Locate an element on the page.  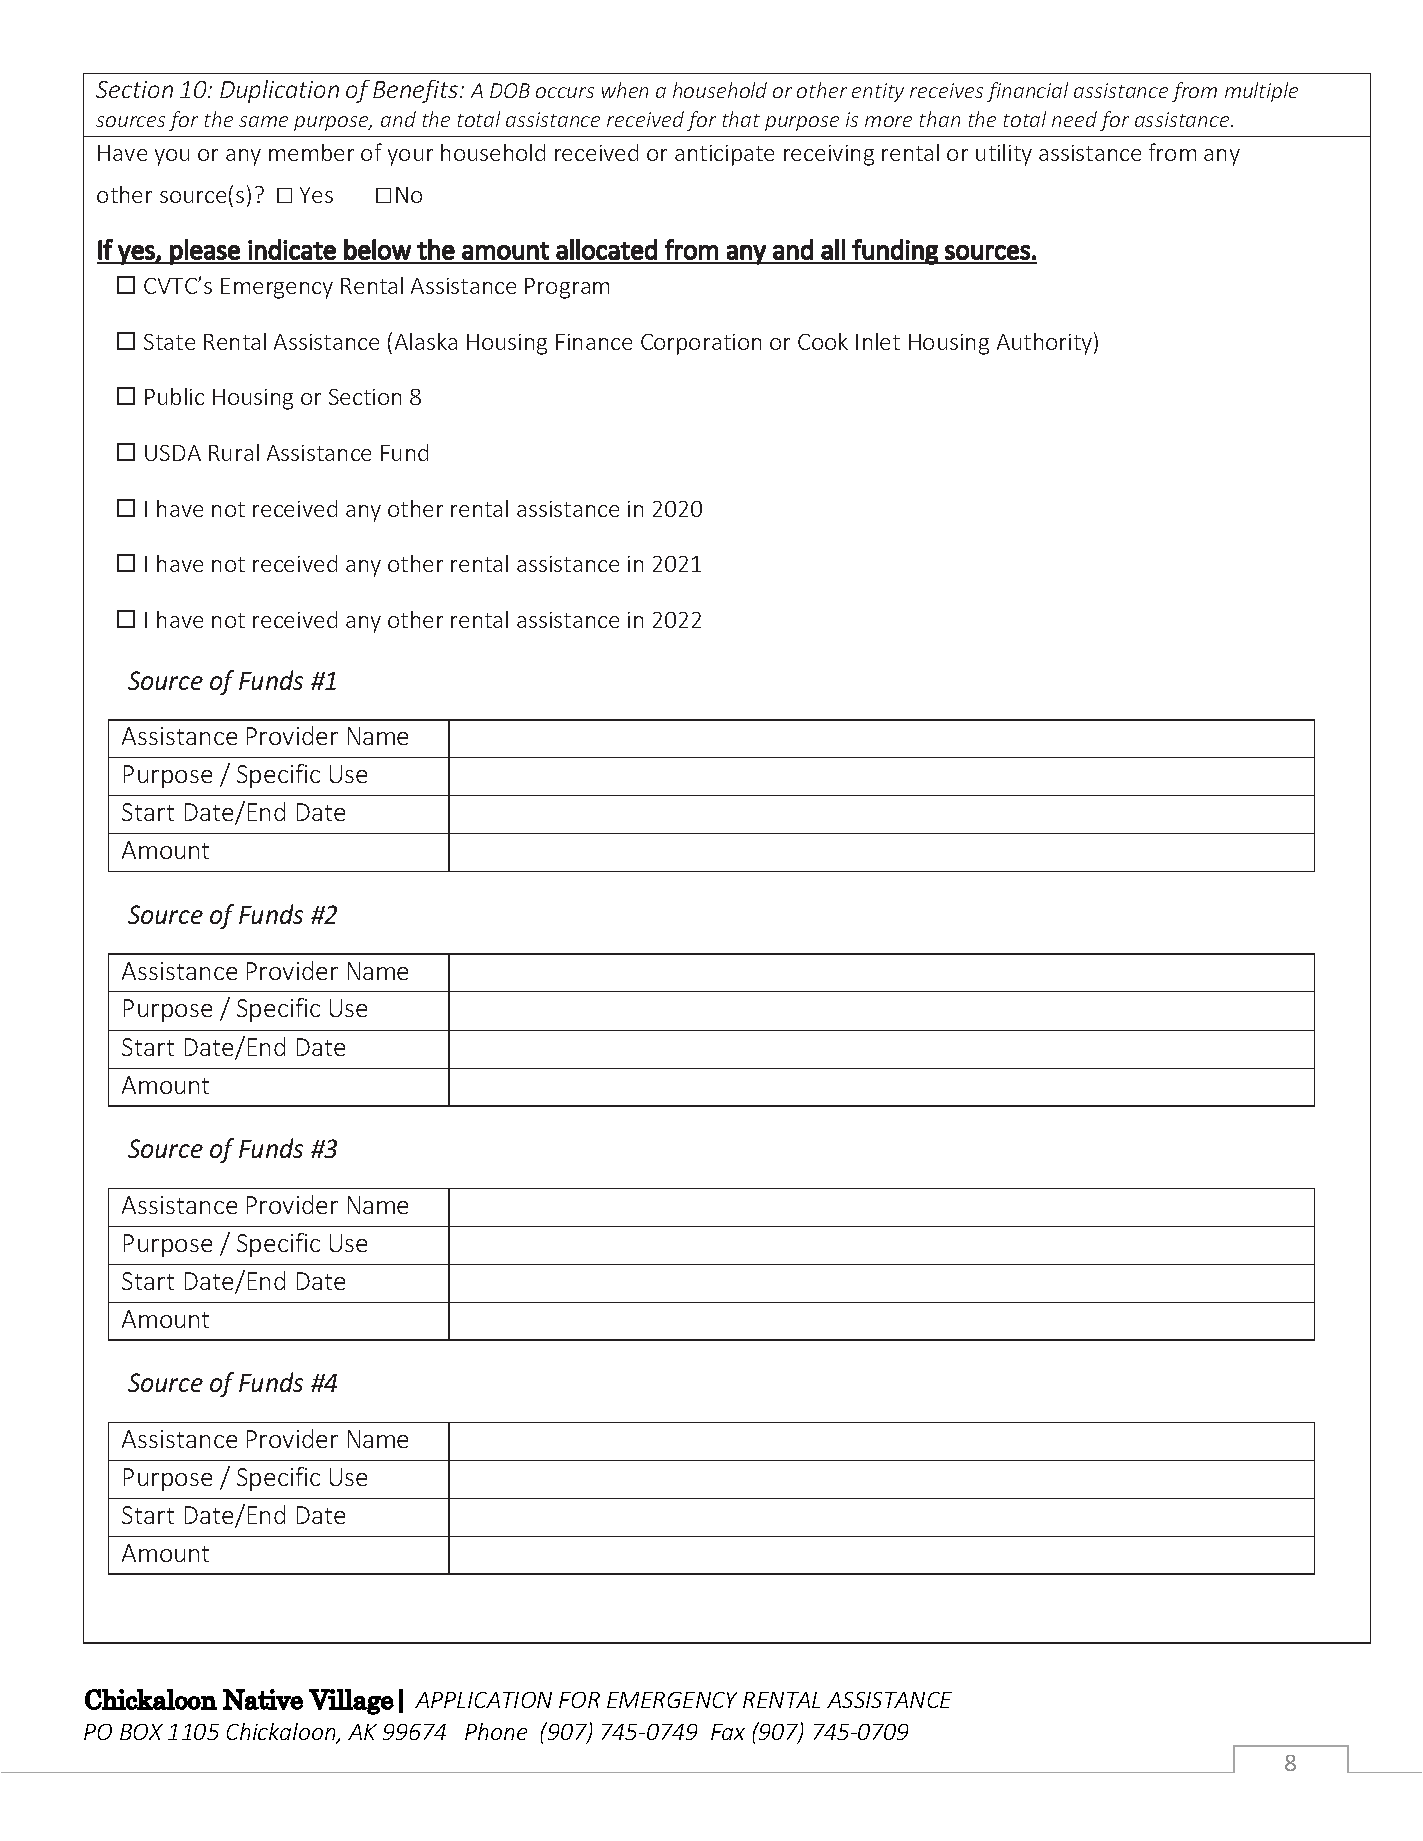
Fax is located at coordinates (728, 1732).
